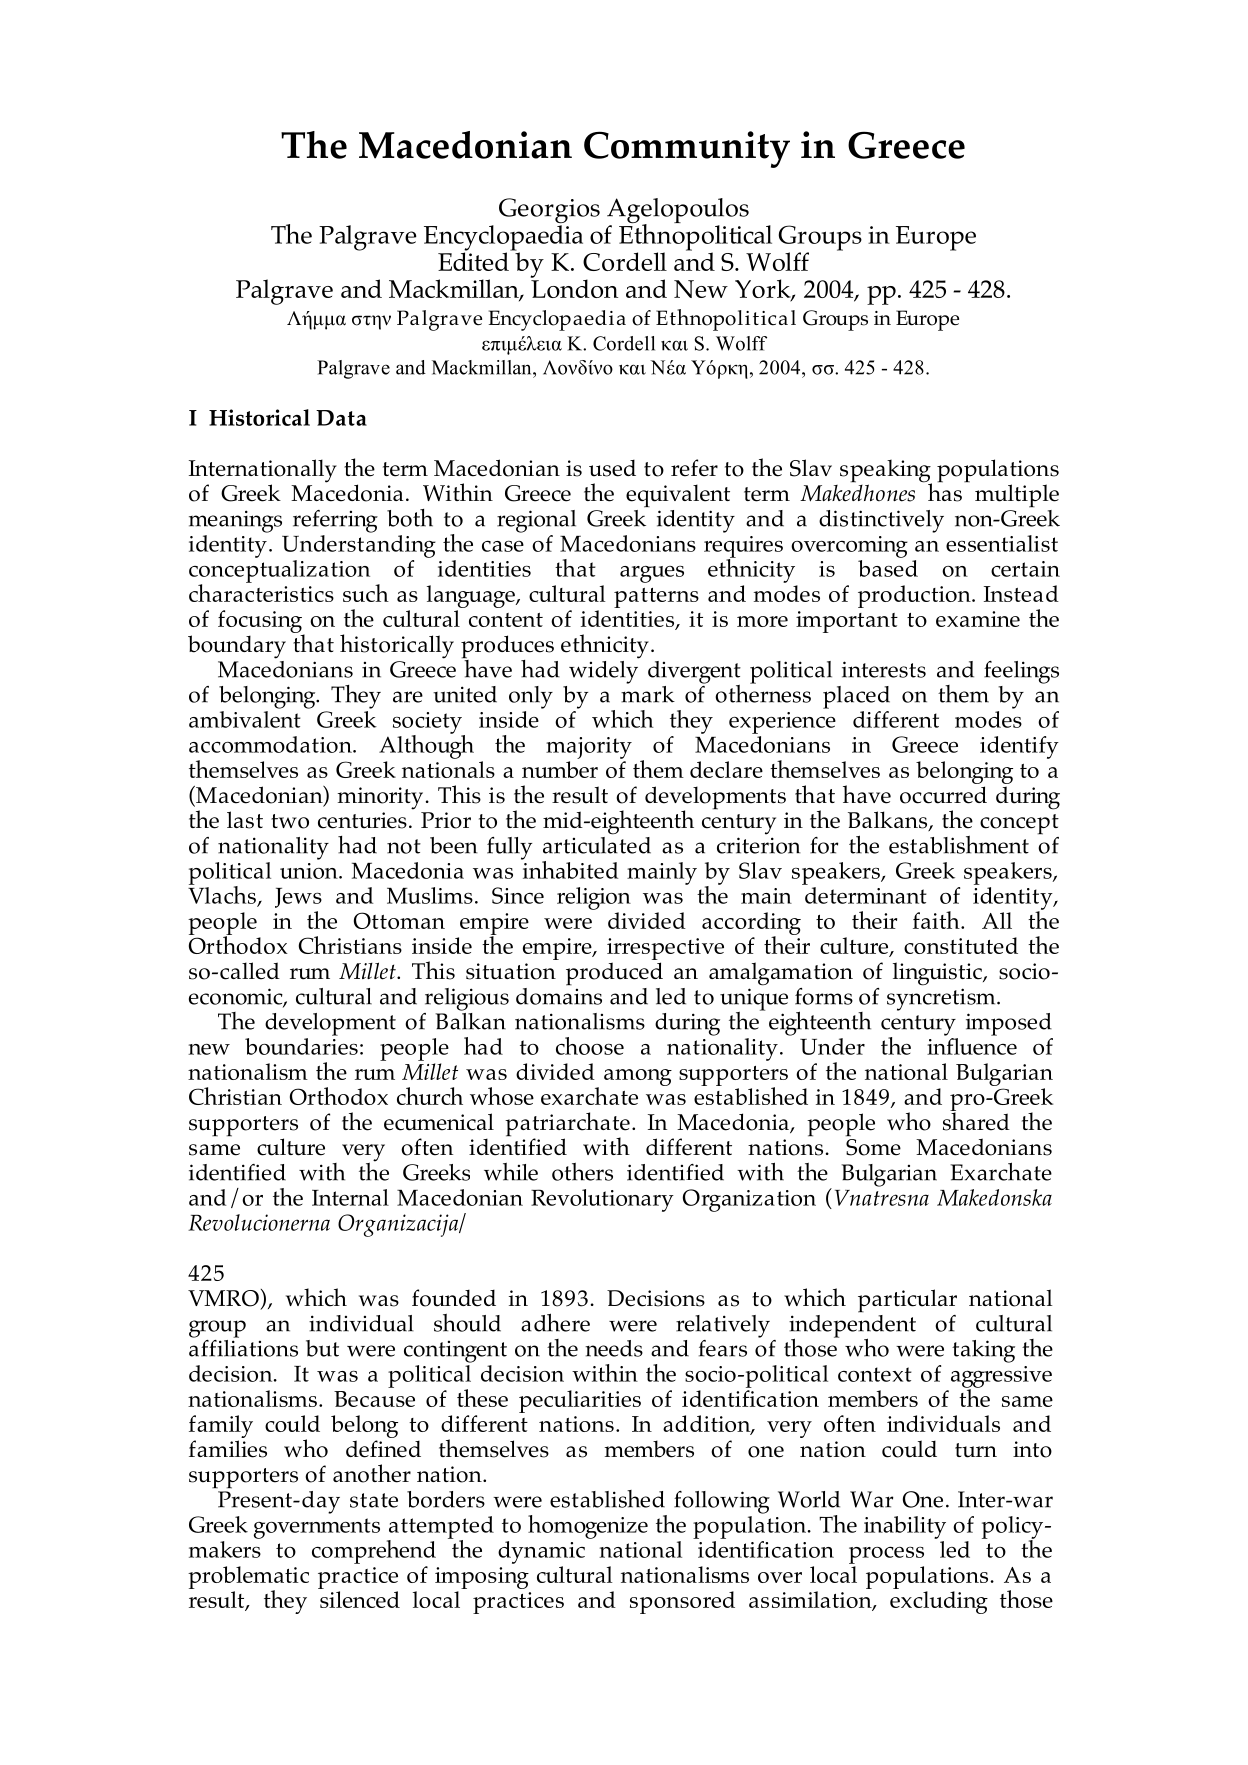 The height and width of the document is (1765, 1248). Describe the element at coordinates (588, 1527) in the document. I see `homogenize` at that location.
